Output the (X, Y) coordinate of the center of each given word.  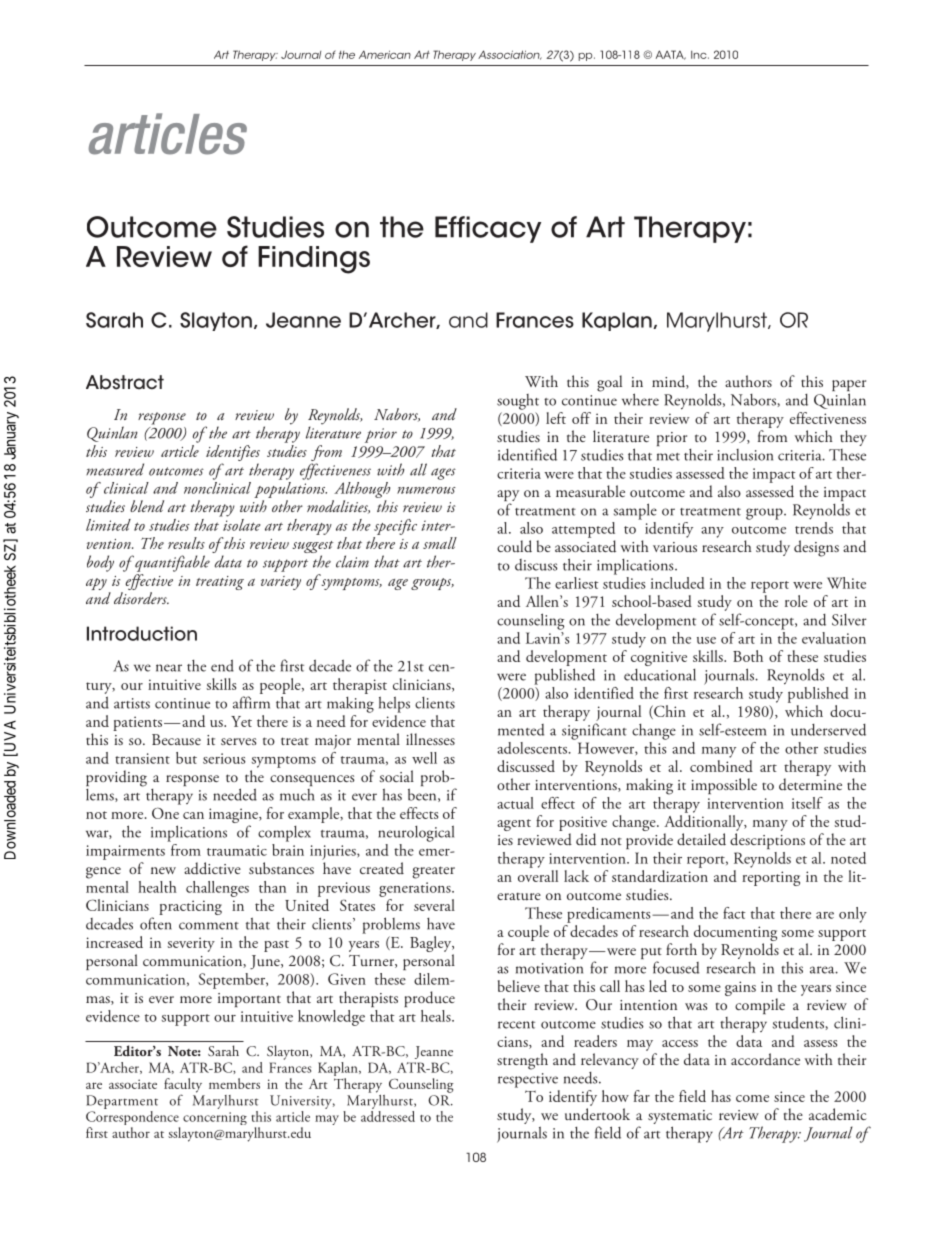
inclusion (745, 455)
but (186, 758)
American (385, 54)
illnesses (430, 739)
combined (721, 766)
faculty (183, 1086)
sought (518, 402)
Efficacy (488, 229)
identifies (233, 454)
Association (510, 55)
